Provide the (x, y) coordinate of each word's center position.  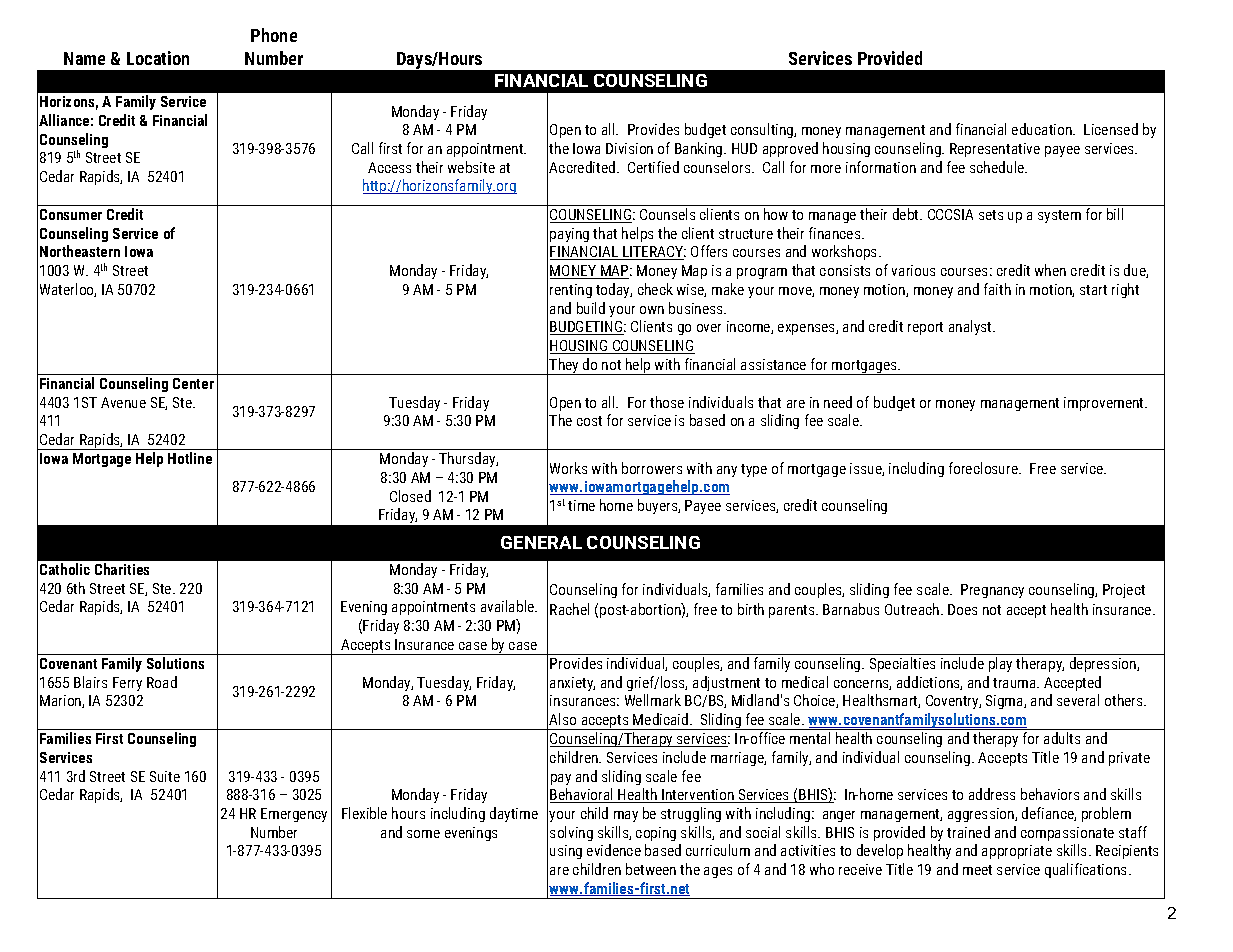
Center (193, 383)
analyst (971, 327)
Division (629, 148)
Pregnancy (992, 591)
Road (162, 682)
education (1043, 129)
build (591, 308)
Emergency (294, 815)
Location (158, 58)
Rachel (569, 609)
